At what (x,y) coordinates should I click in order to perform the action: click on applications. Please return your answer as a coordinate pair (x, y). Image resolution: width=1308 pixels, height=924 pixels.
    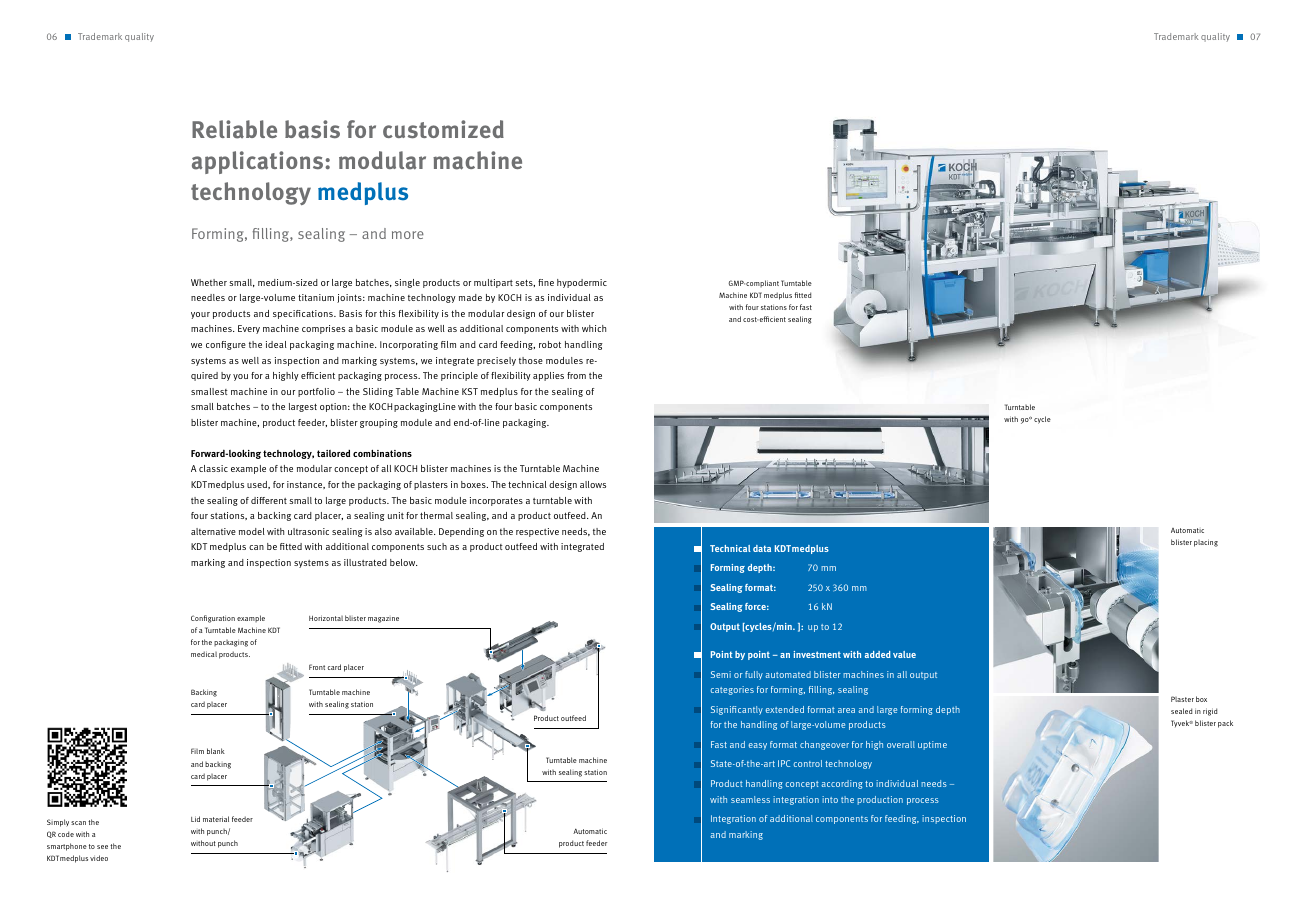
    Looking at the image, I should click on (259, 162).
